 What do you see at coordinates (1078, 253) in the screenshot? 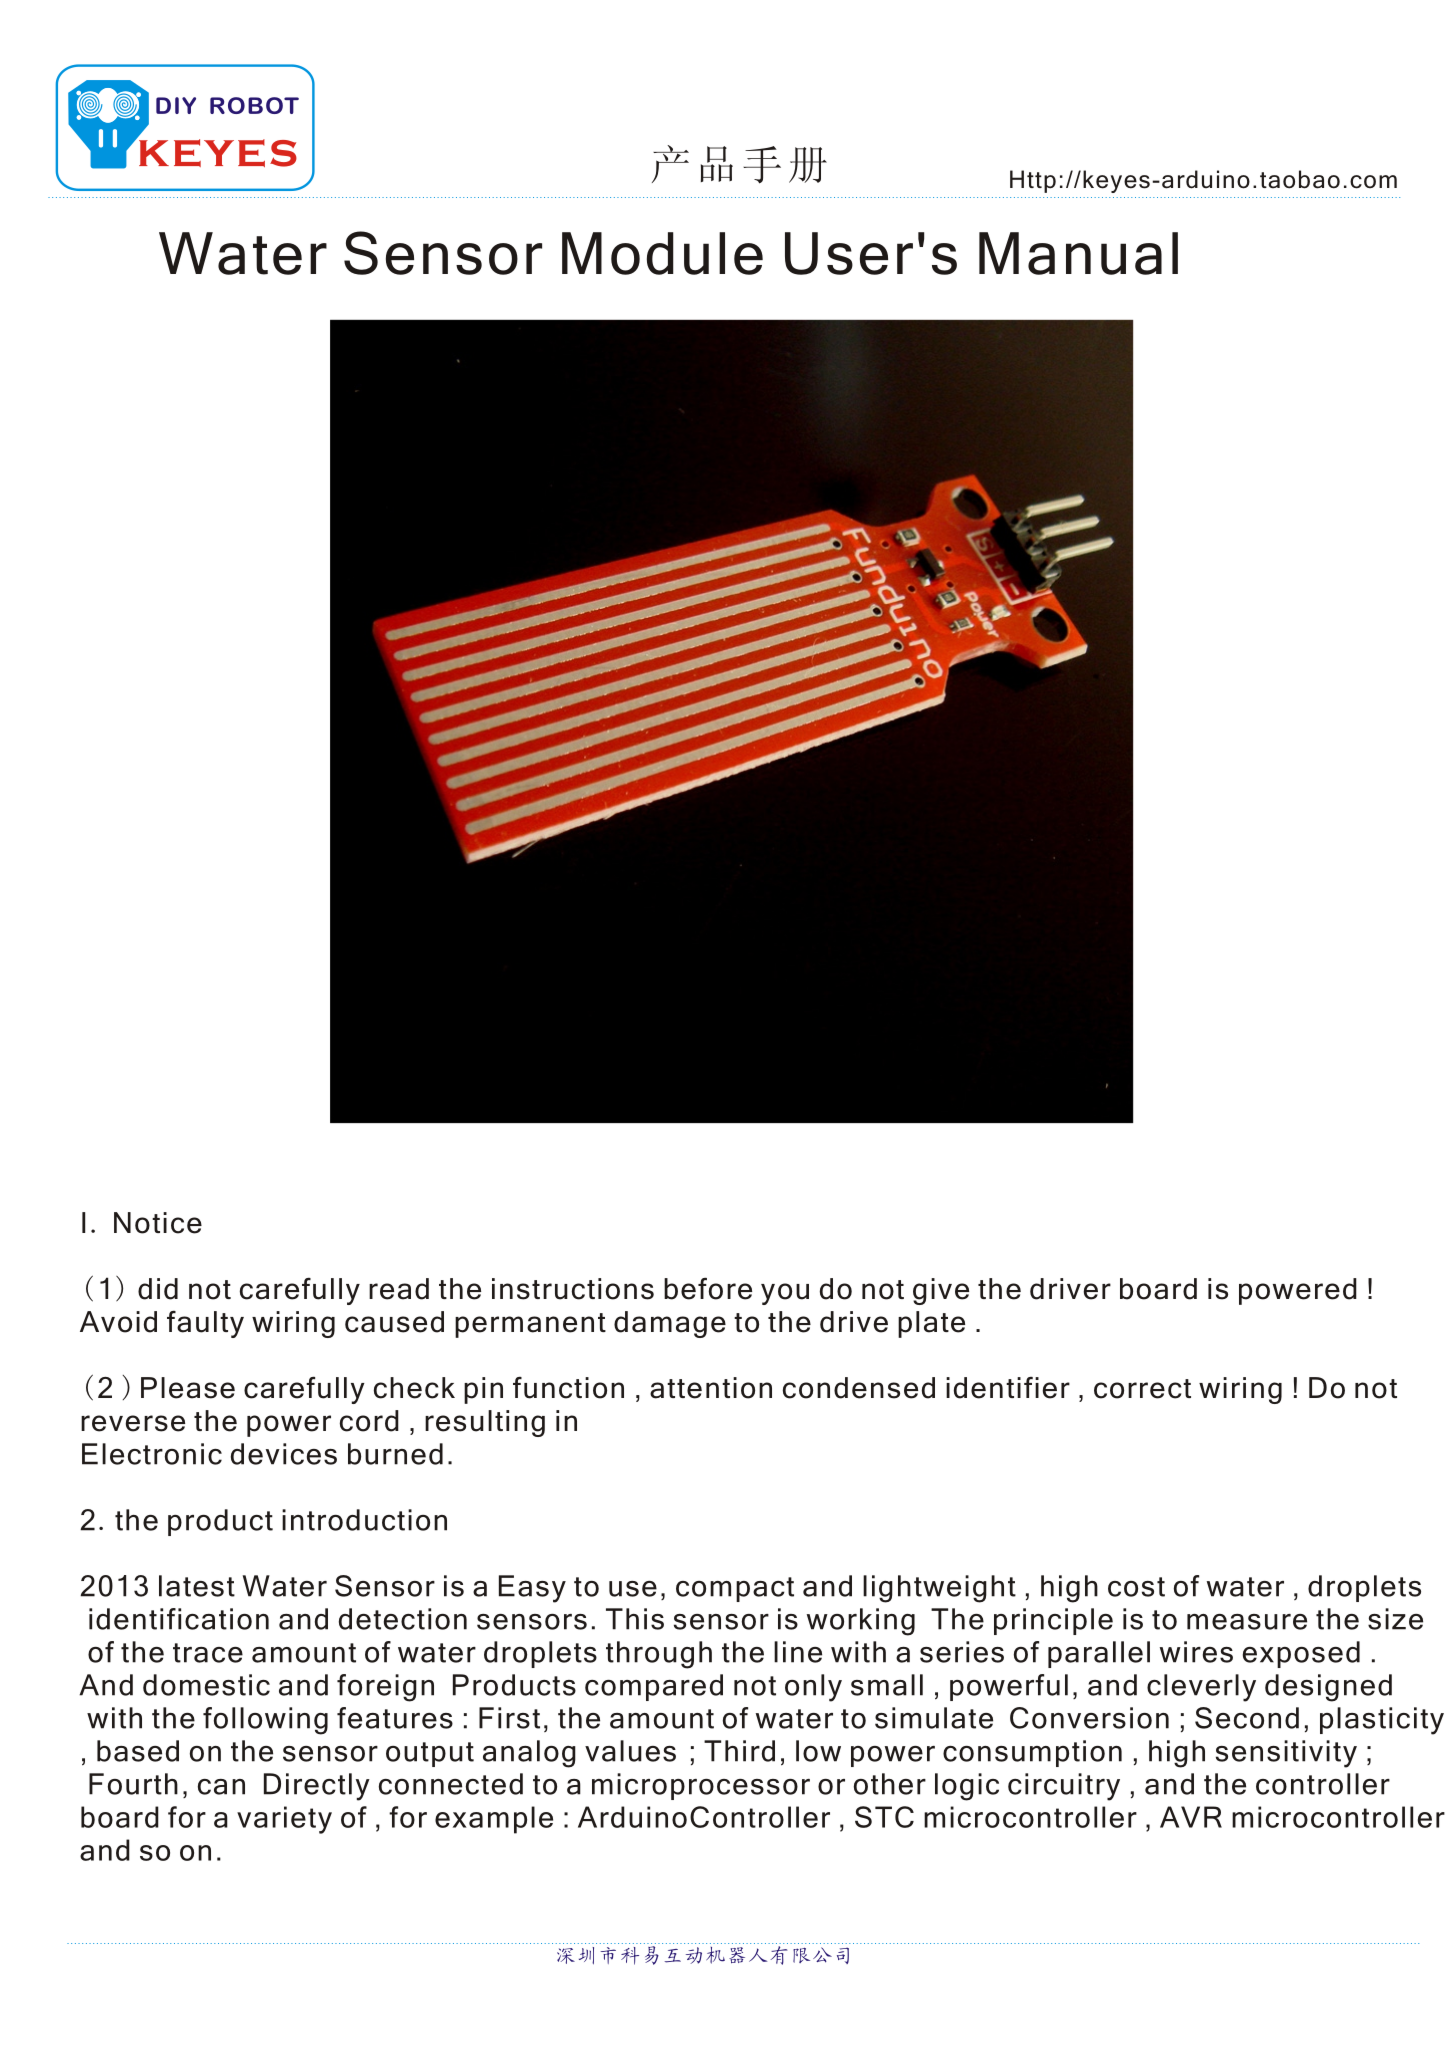
I see `Manual` at bounding box center [1078, 253].
